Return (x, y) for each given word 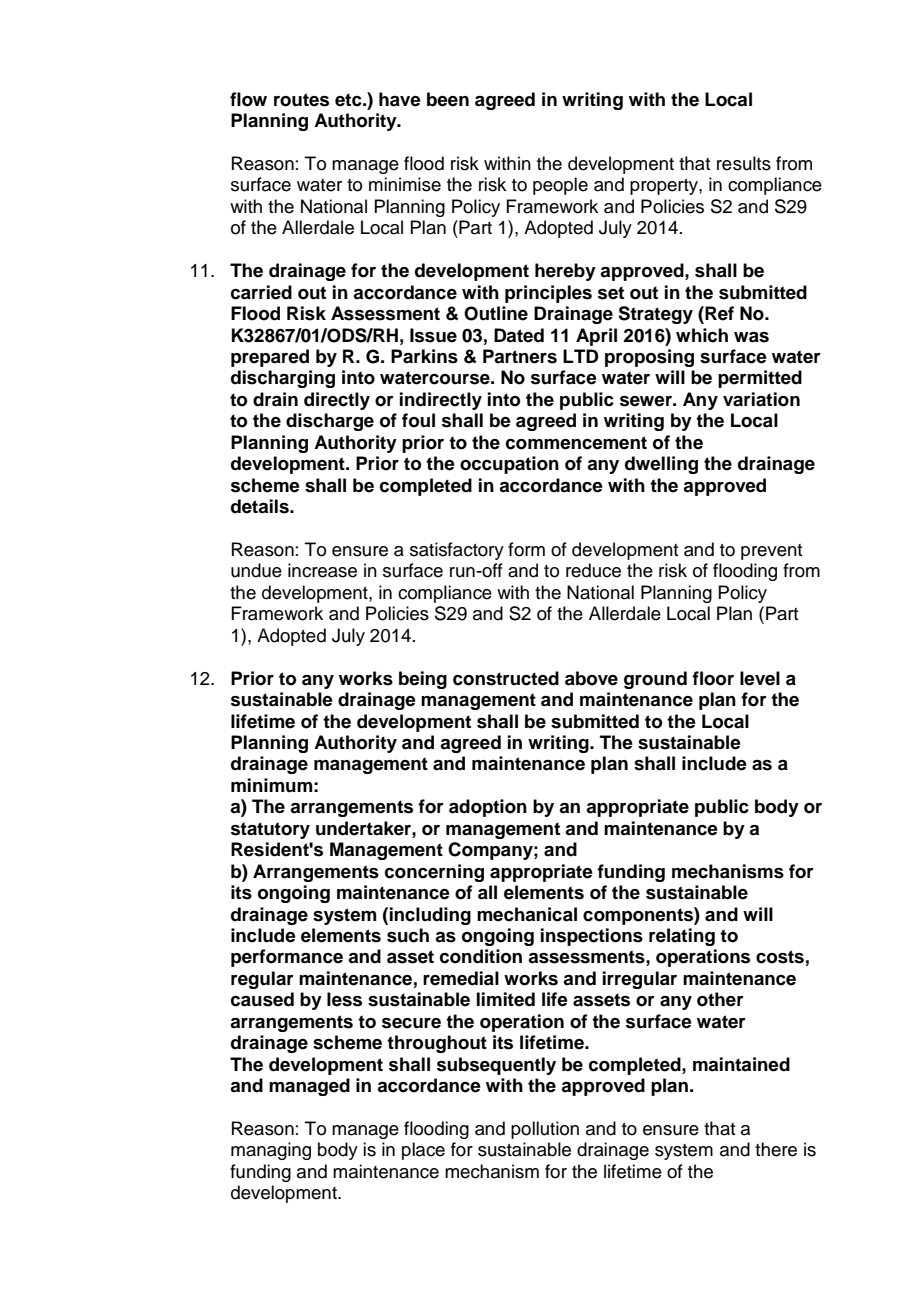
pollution (545, 1130)
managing (271, 1151)
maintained (741, 1064)
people (560, 186)
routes (301, 100)
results (744, 163)
